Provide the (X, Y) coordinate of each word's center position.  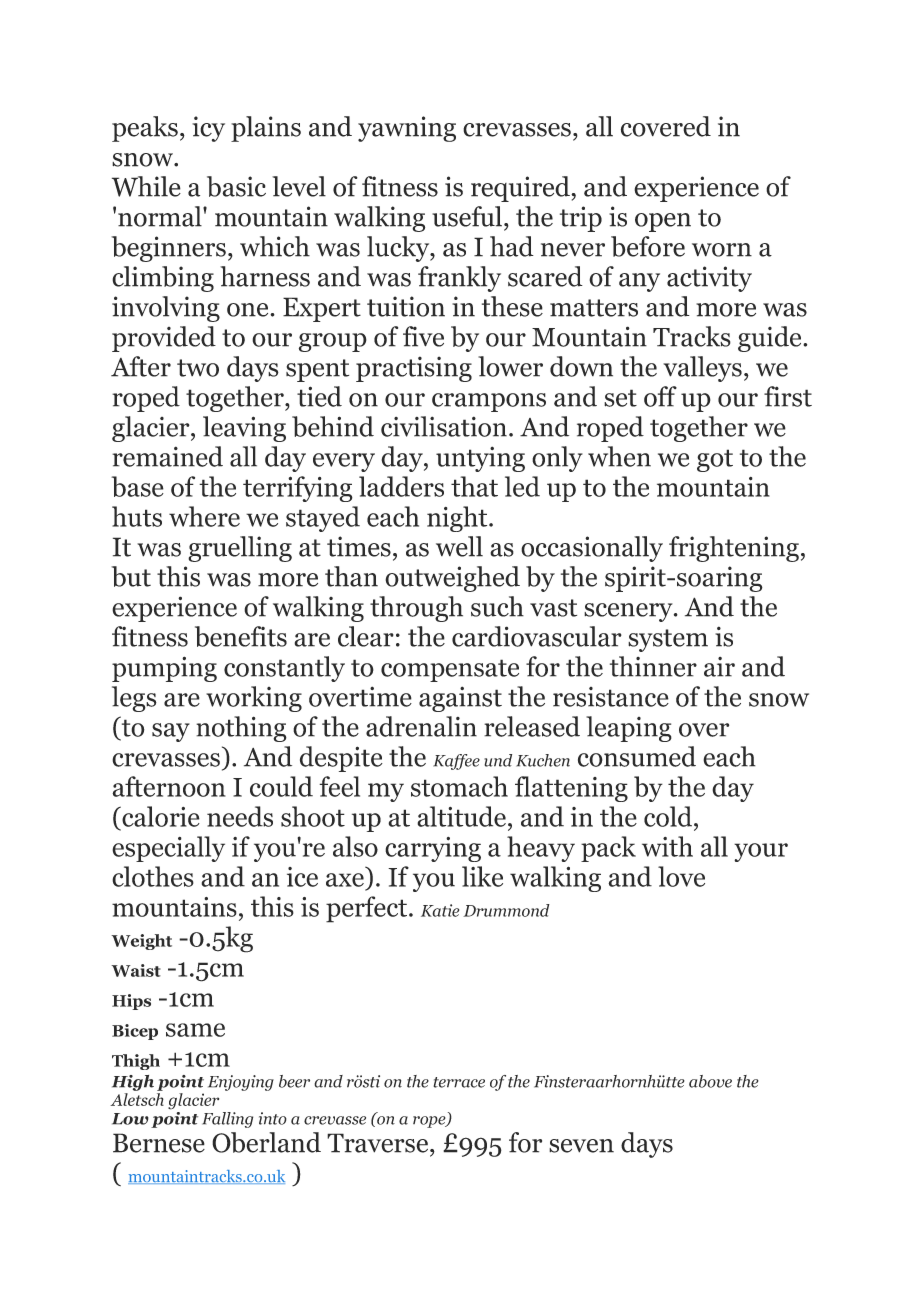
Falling (227, 1120)
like (482, 876)
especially (168, 849)
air (719, 667)
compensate (450, 670)
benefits (241, 636)
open (663, 222)
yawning (407, 129)
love (681, 876)
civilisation (444, 426)
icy (208, 129)
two (198, 368)
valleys (702, 369)
